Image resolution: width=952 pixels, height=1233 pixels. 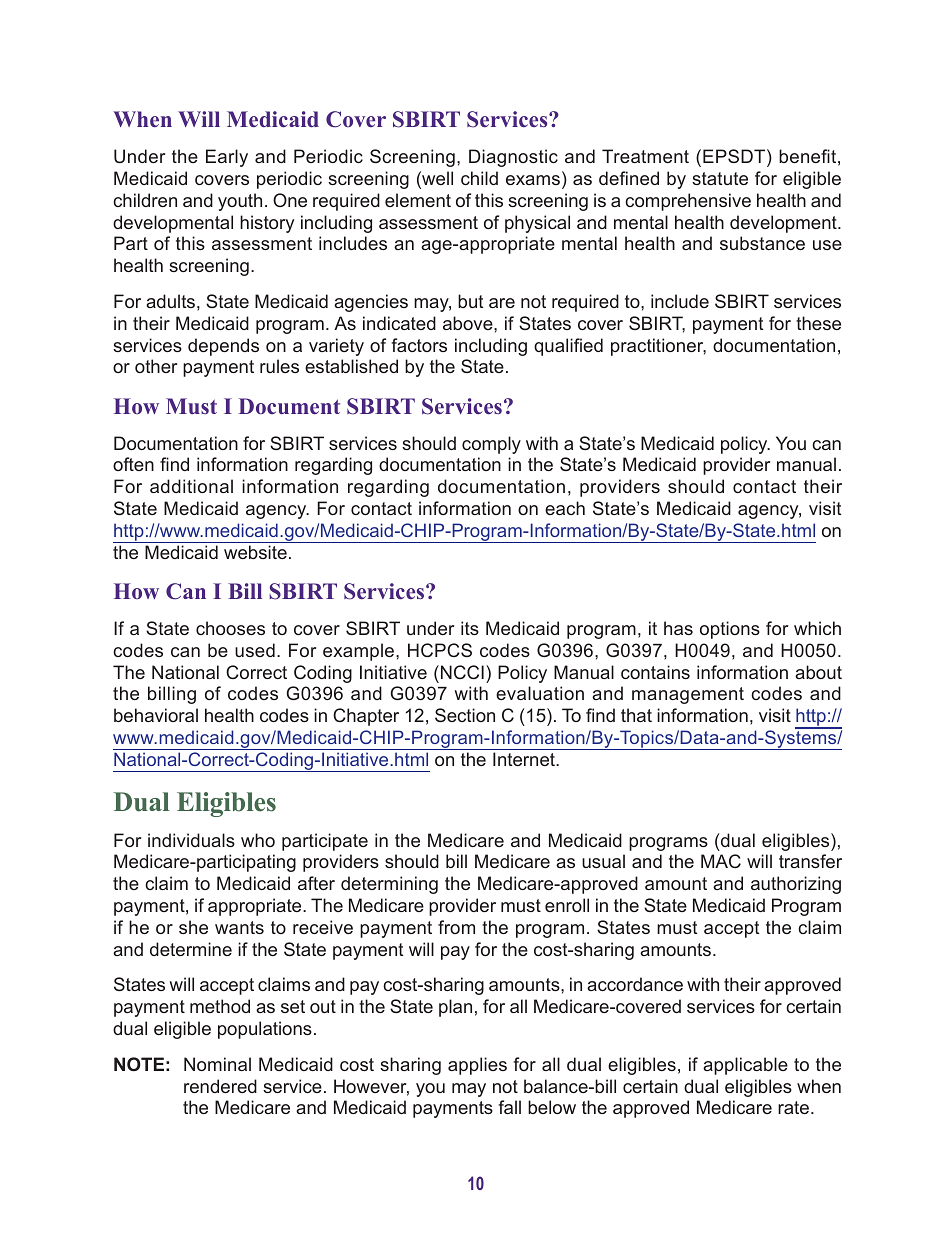 What do you see at coordinates (220, 1086) in the screenshot?
I see `rendered` at bounding box center [220, 1086].
